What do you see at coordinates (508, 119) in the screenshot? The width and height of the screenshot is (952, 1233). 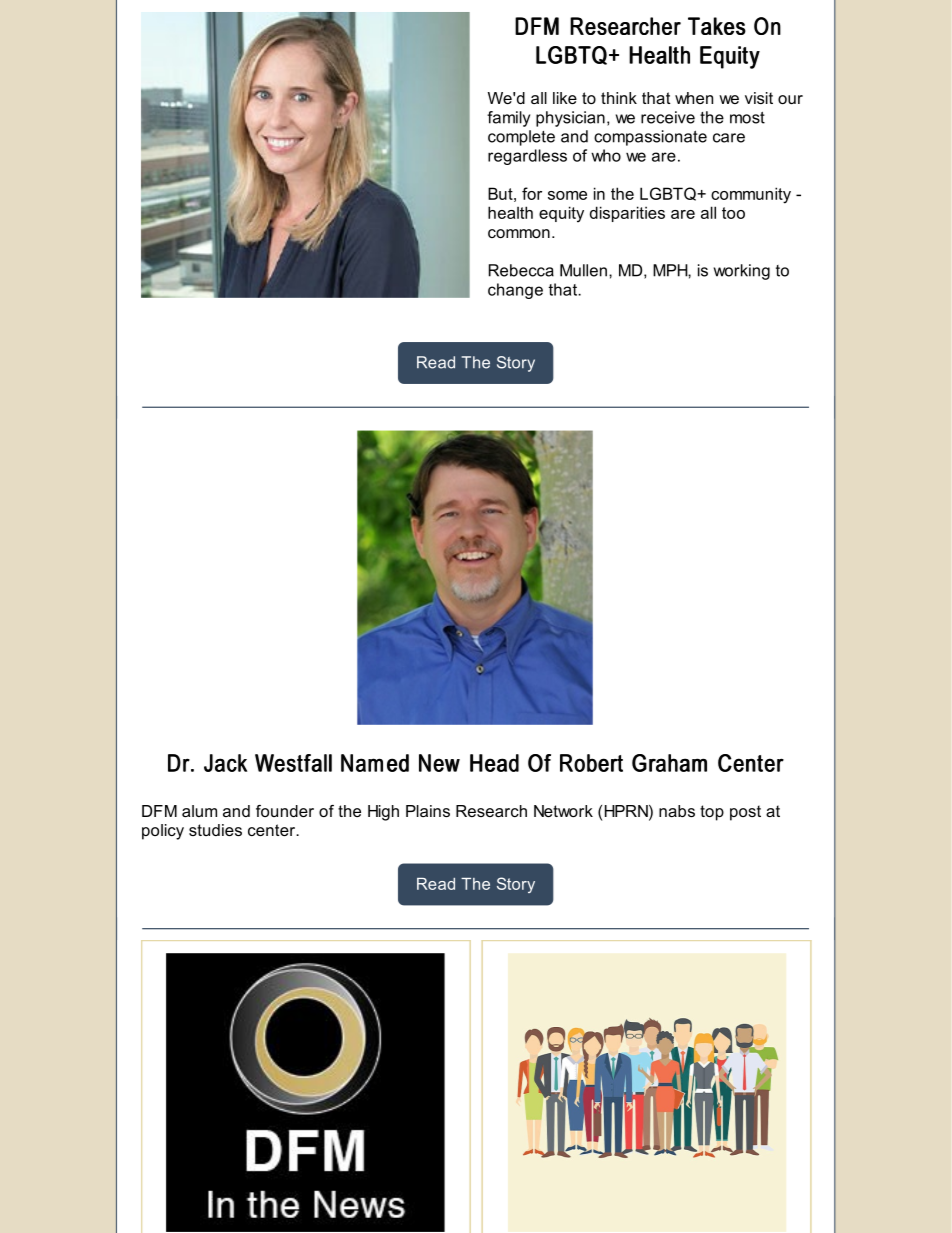 I see `family` at bounding box center [508, 119].
